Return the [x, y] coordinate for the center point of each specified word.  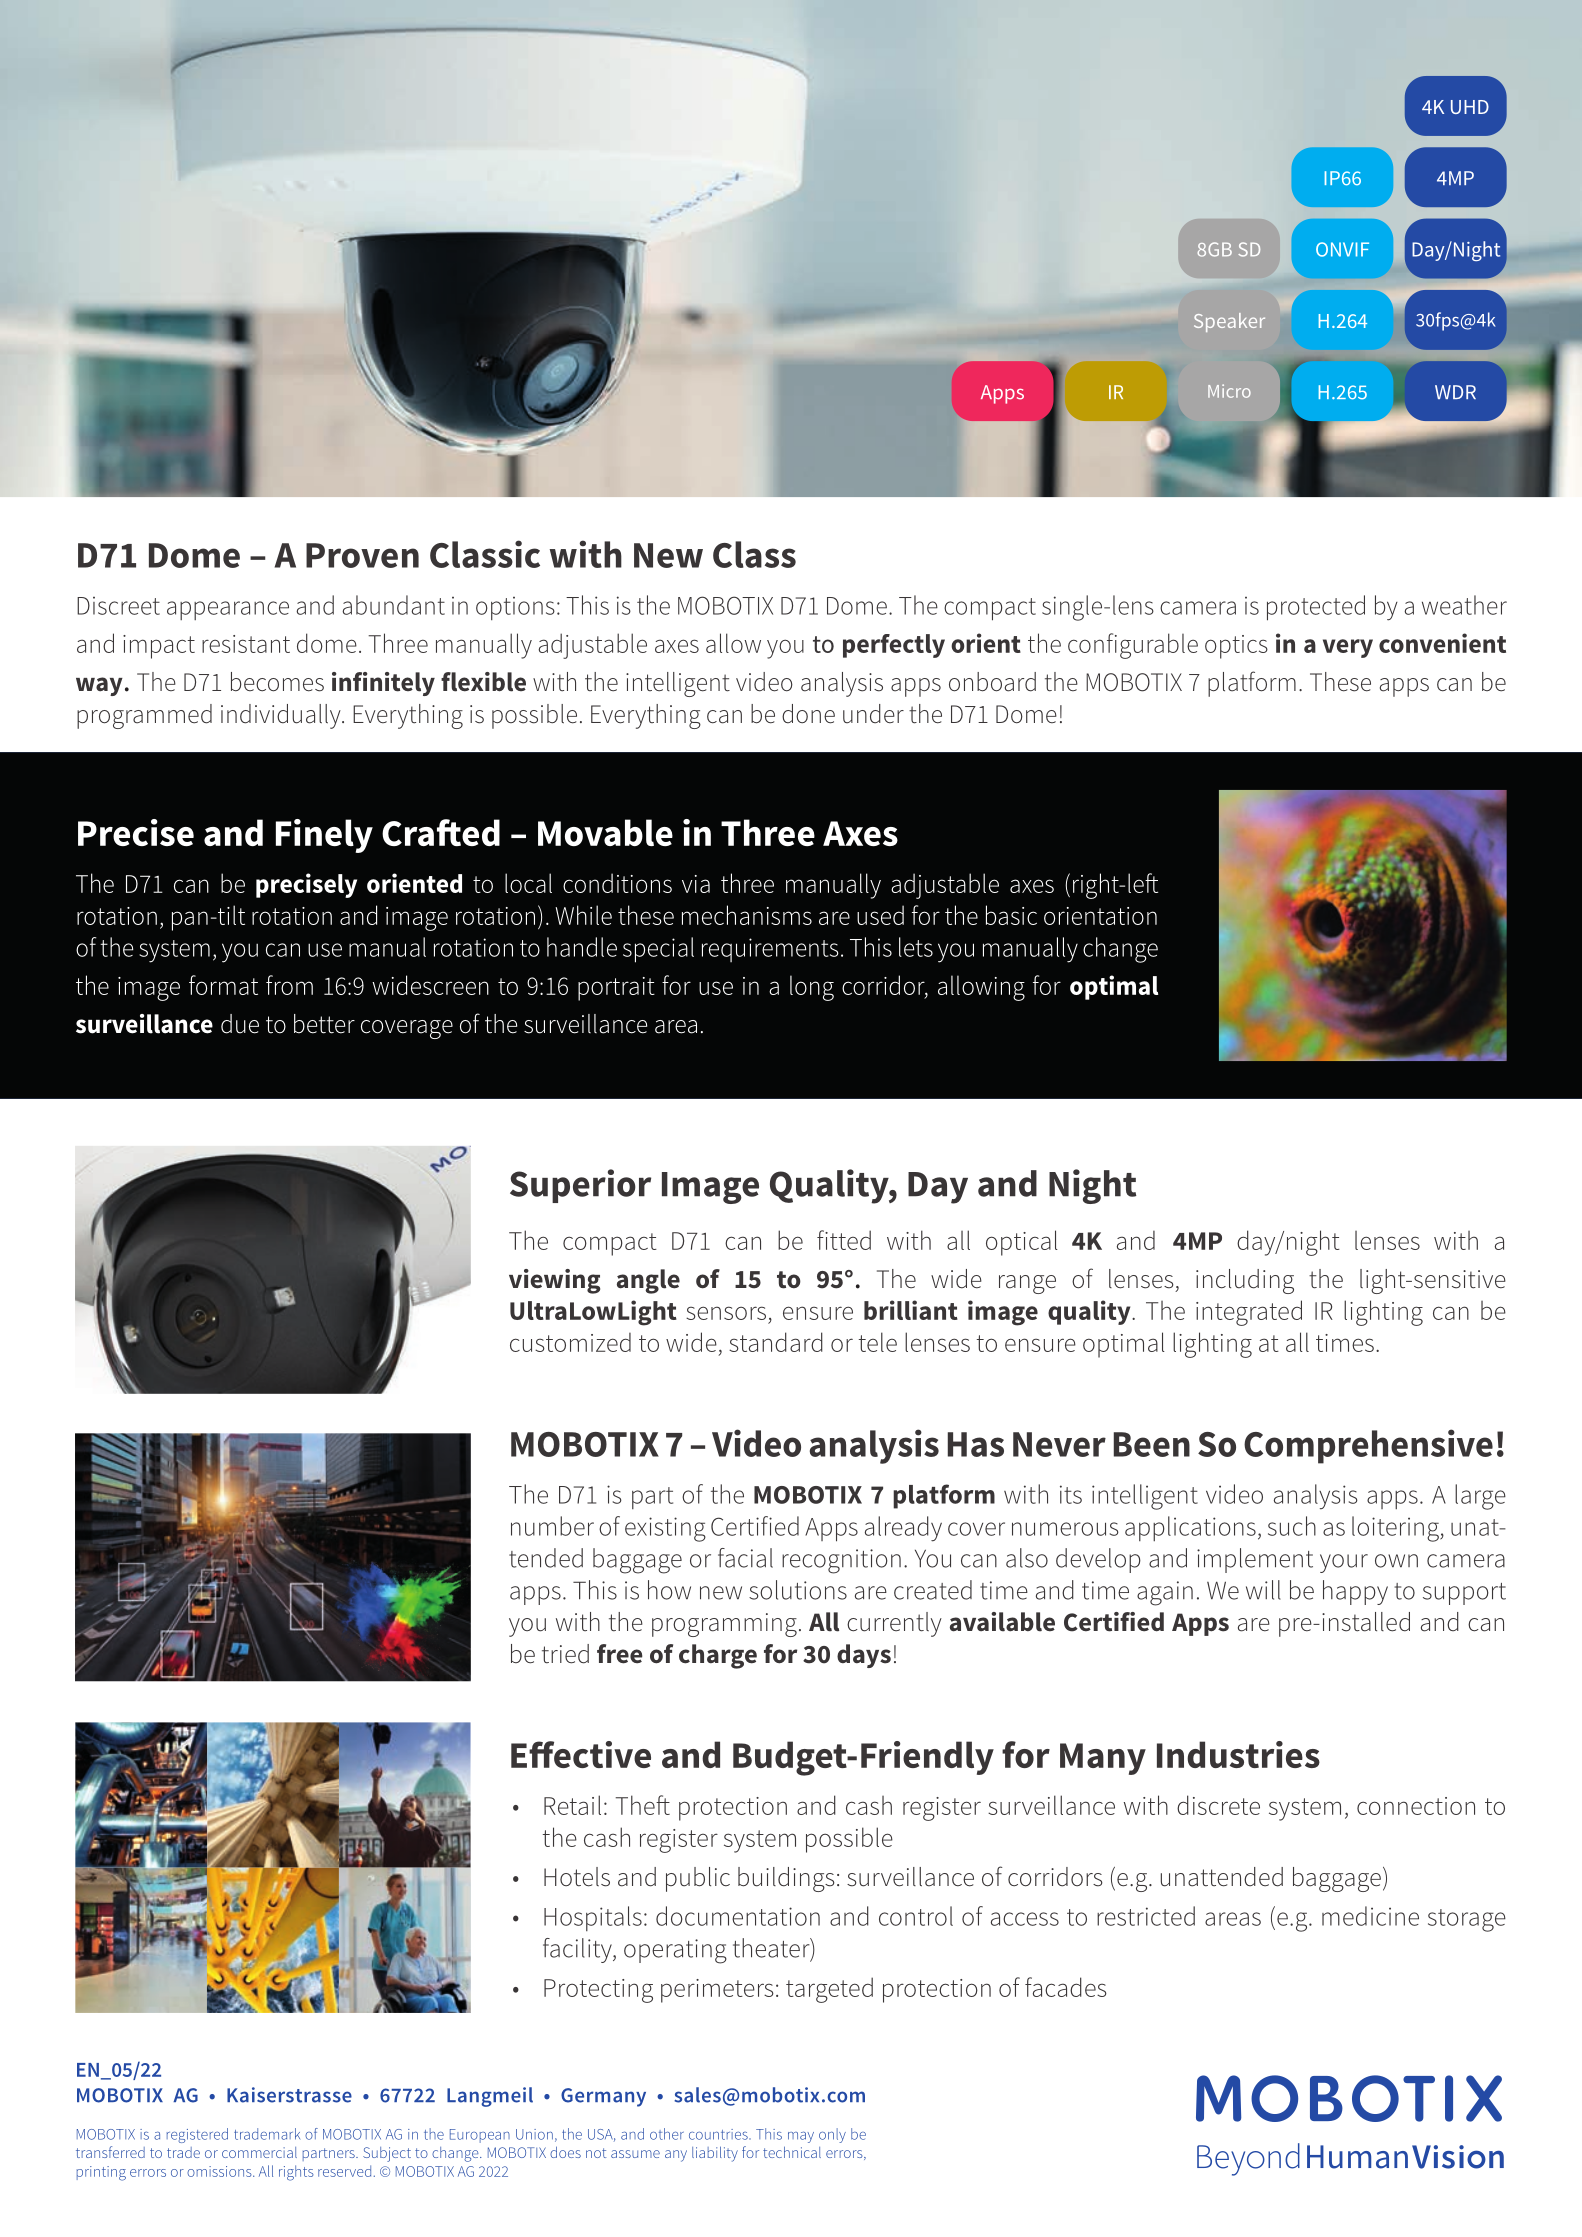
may [801, 2137]
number [552, 1526]
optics [1236, 647]
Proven [362, 555]
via [696, 884]
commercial [259, 2152]
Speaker [1229, 322]
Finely [324, 836]
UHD [1470, 107]
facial [745, 1558]
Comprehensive [1368, 1446]
